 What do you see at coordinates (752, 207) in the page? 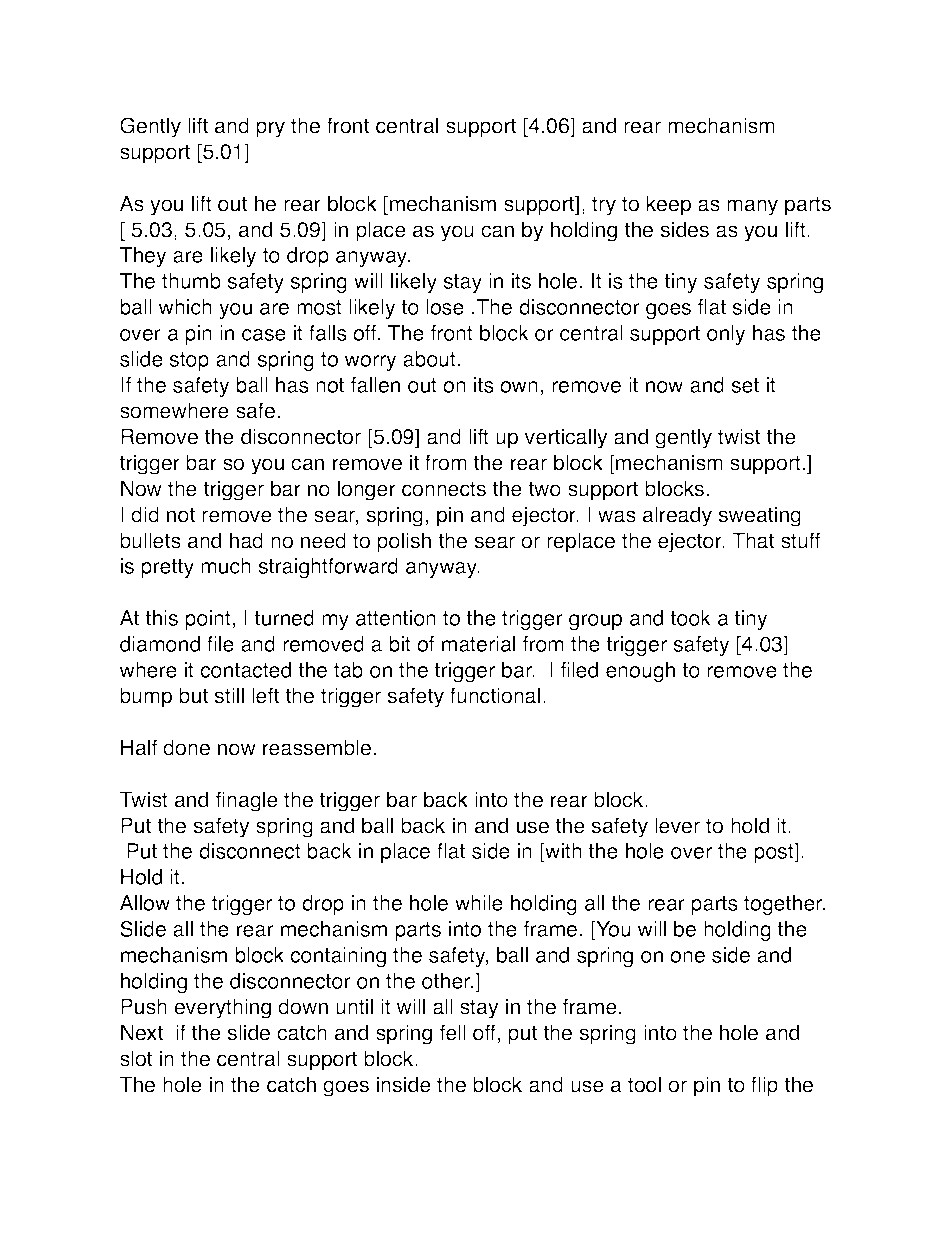
I see `many` at bounding box center [752, 207].
